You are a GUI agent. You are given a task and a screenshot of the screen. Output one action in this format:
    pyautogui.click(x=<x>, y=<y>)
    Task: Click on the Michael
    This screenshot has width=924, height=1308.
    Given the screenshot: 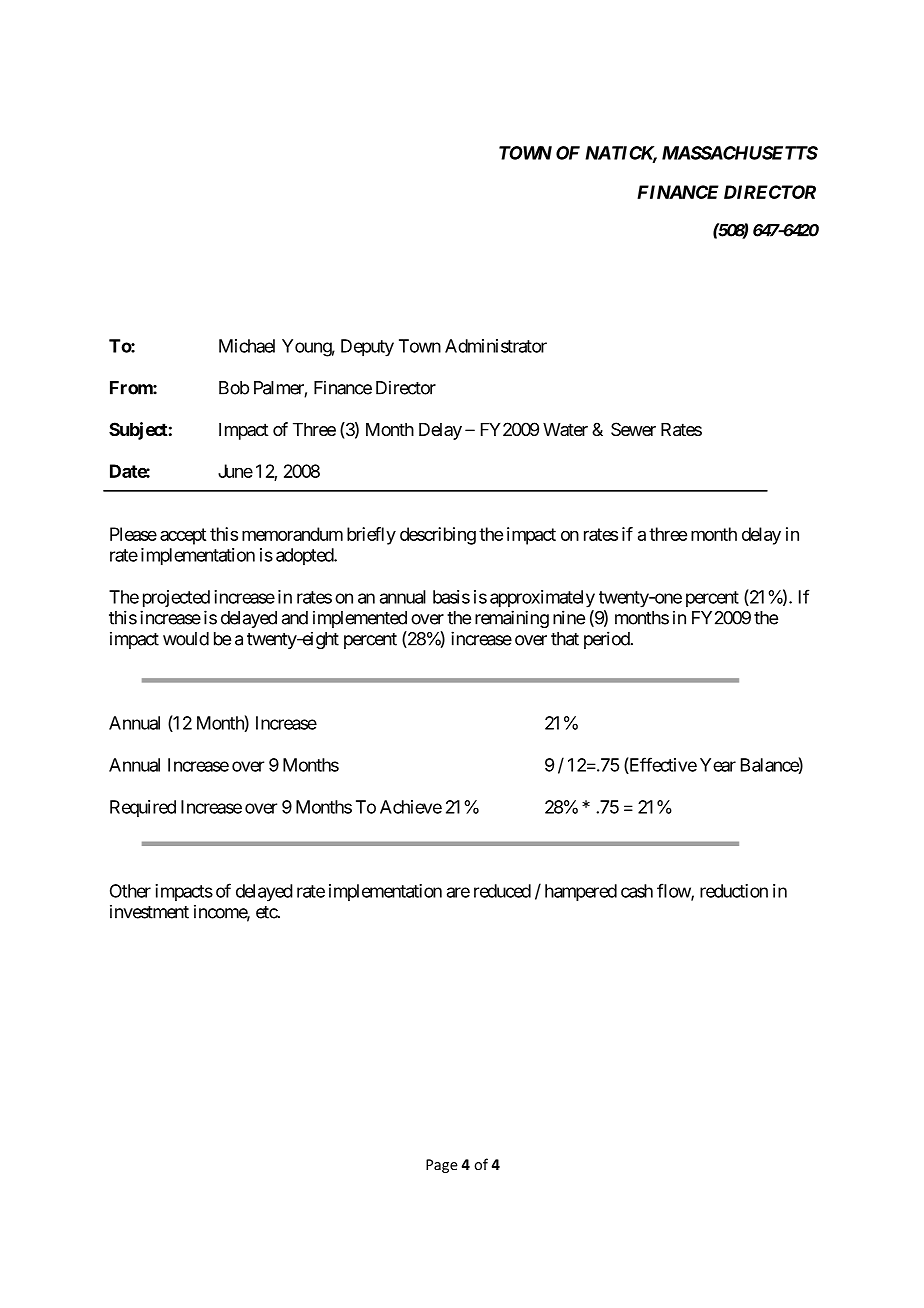 What is the action you would take?
    pyautogui.click(x=247, y=346)
